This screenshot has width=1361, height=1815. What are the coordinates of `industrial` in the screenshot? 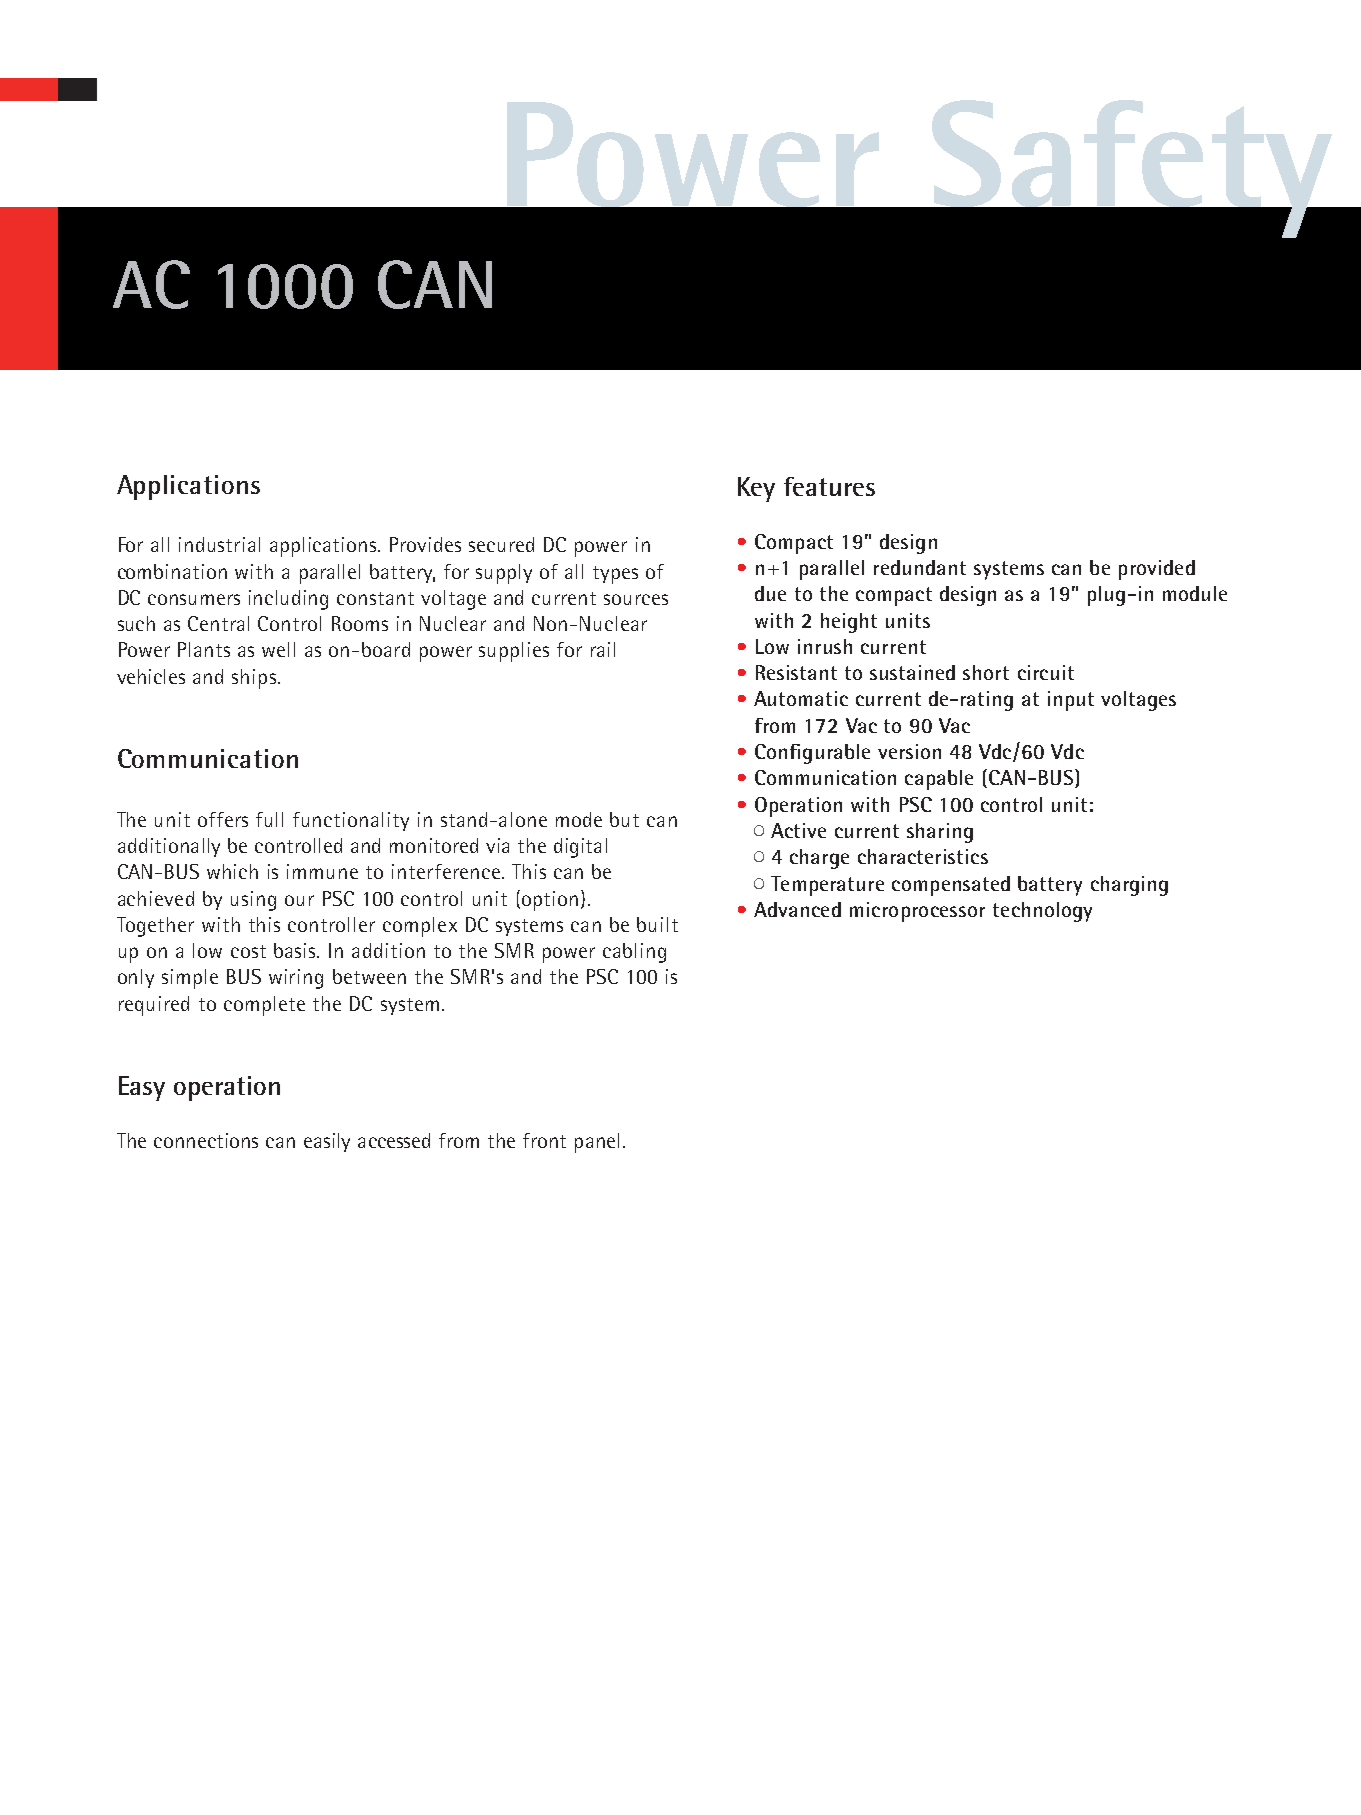 It's located at (219, 544).
